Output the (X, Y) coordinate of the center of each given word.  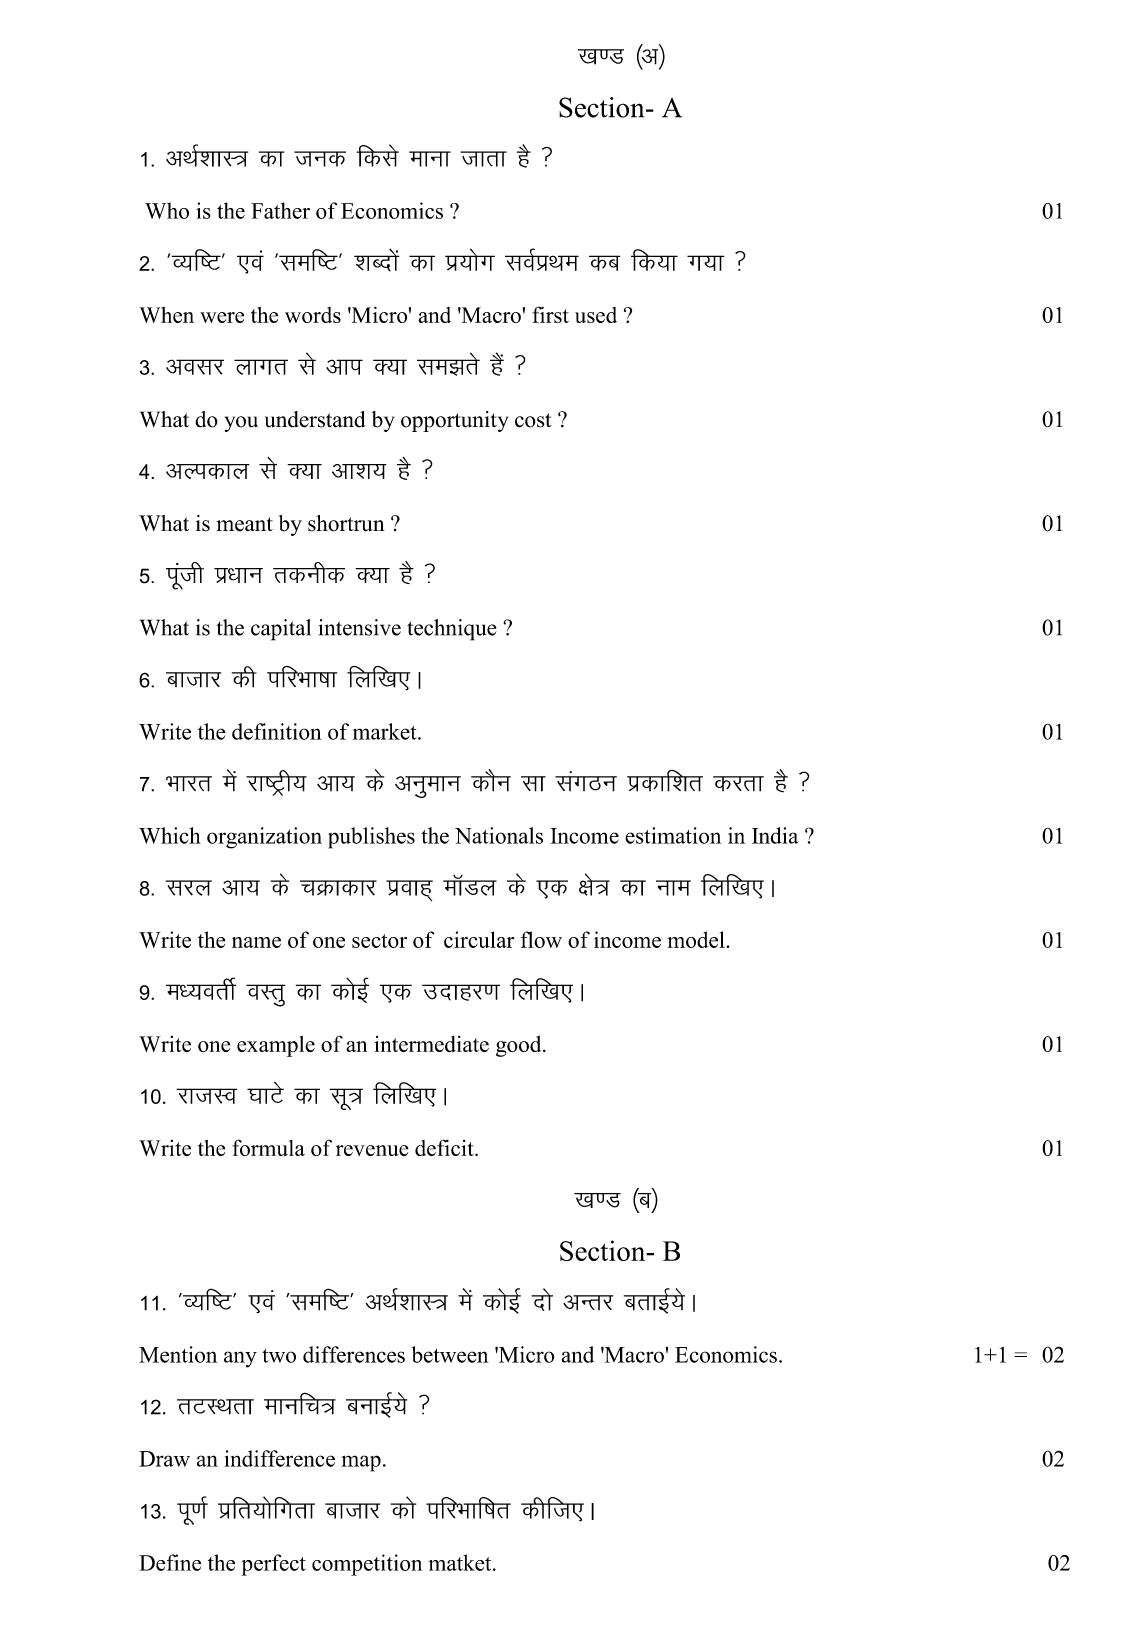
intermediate (431, 1044)
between (450, 1354)
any (240, 1359)
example (276, 1046)
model (696, 939)
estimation (673, 835)
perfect (273, 1565)
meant (244, 524)
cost (533, 420)
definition (277, 731)
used (596, 315)
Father (280, 210)
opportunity (454, 421)
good (520, 1046)
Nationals (499, 835)
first (550, 314)
